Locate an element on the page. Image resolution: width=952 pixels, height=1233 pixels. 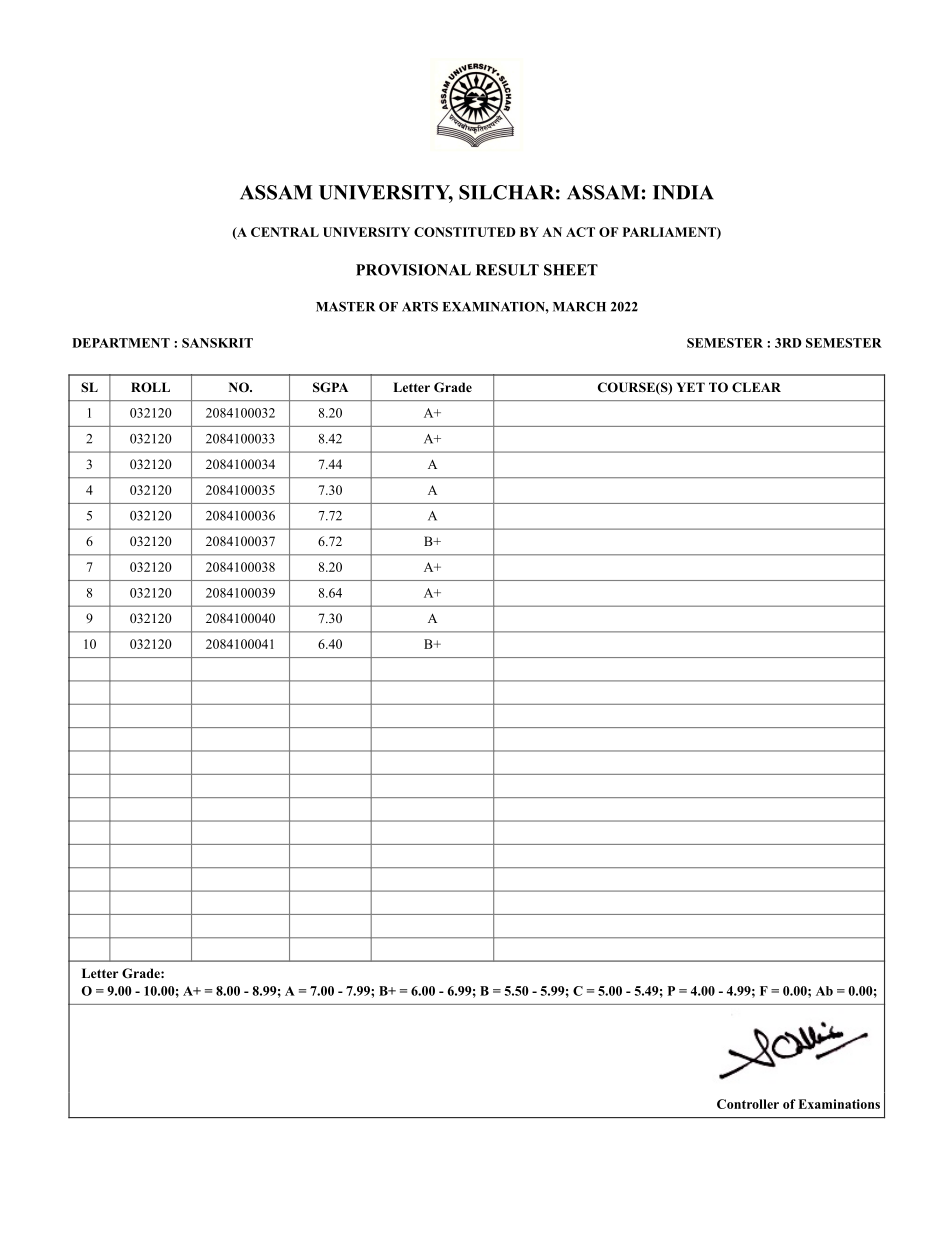
CONSTITUTED is located at coordinates (465, 232).
